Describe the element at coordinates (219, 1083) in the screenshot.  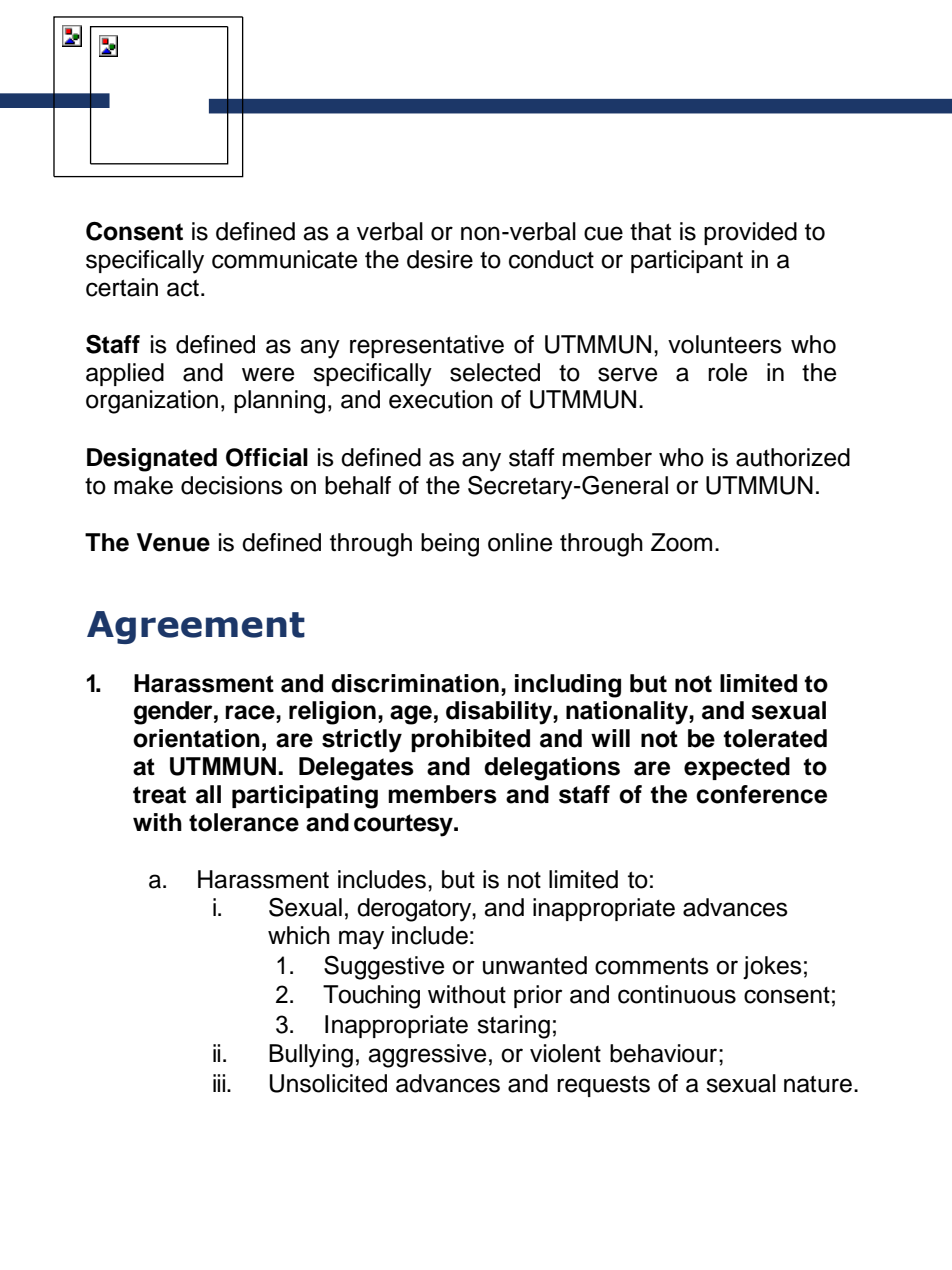
I see `iii` at that location.
